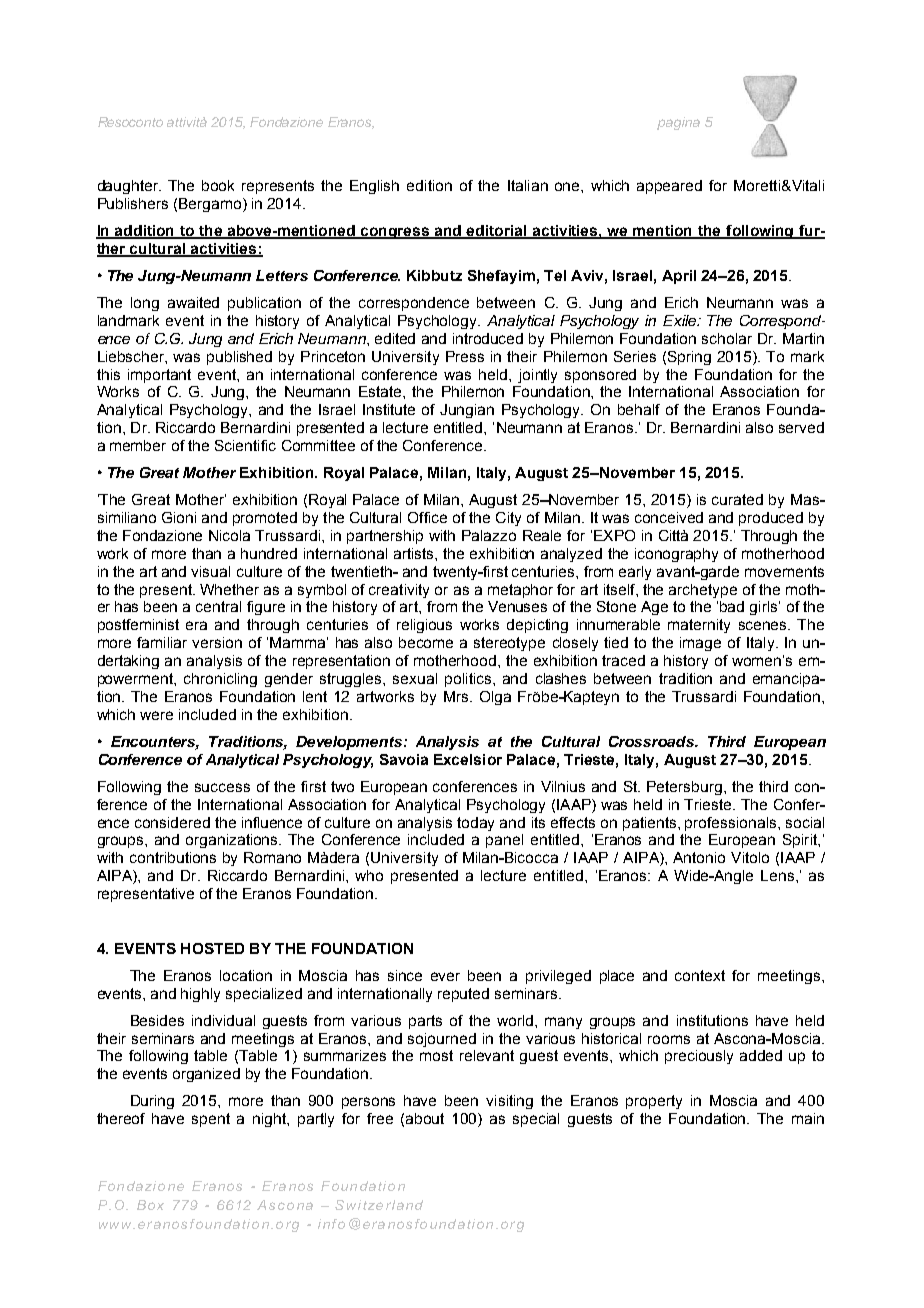 Image resolution: width=924 pixels, height=1308 pixels. Describe the element at coordinates (737, 499) in the image. I see `curated` at that location.
